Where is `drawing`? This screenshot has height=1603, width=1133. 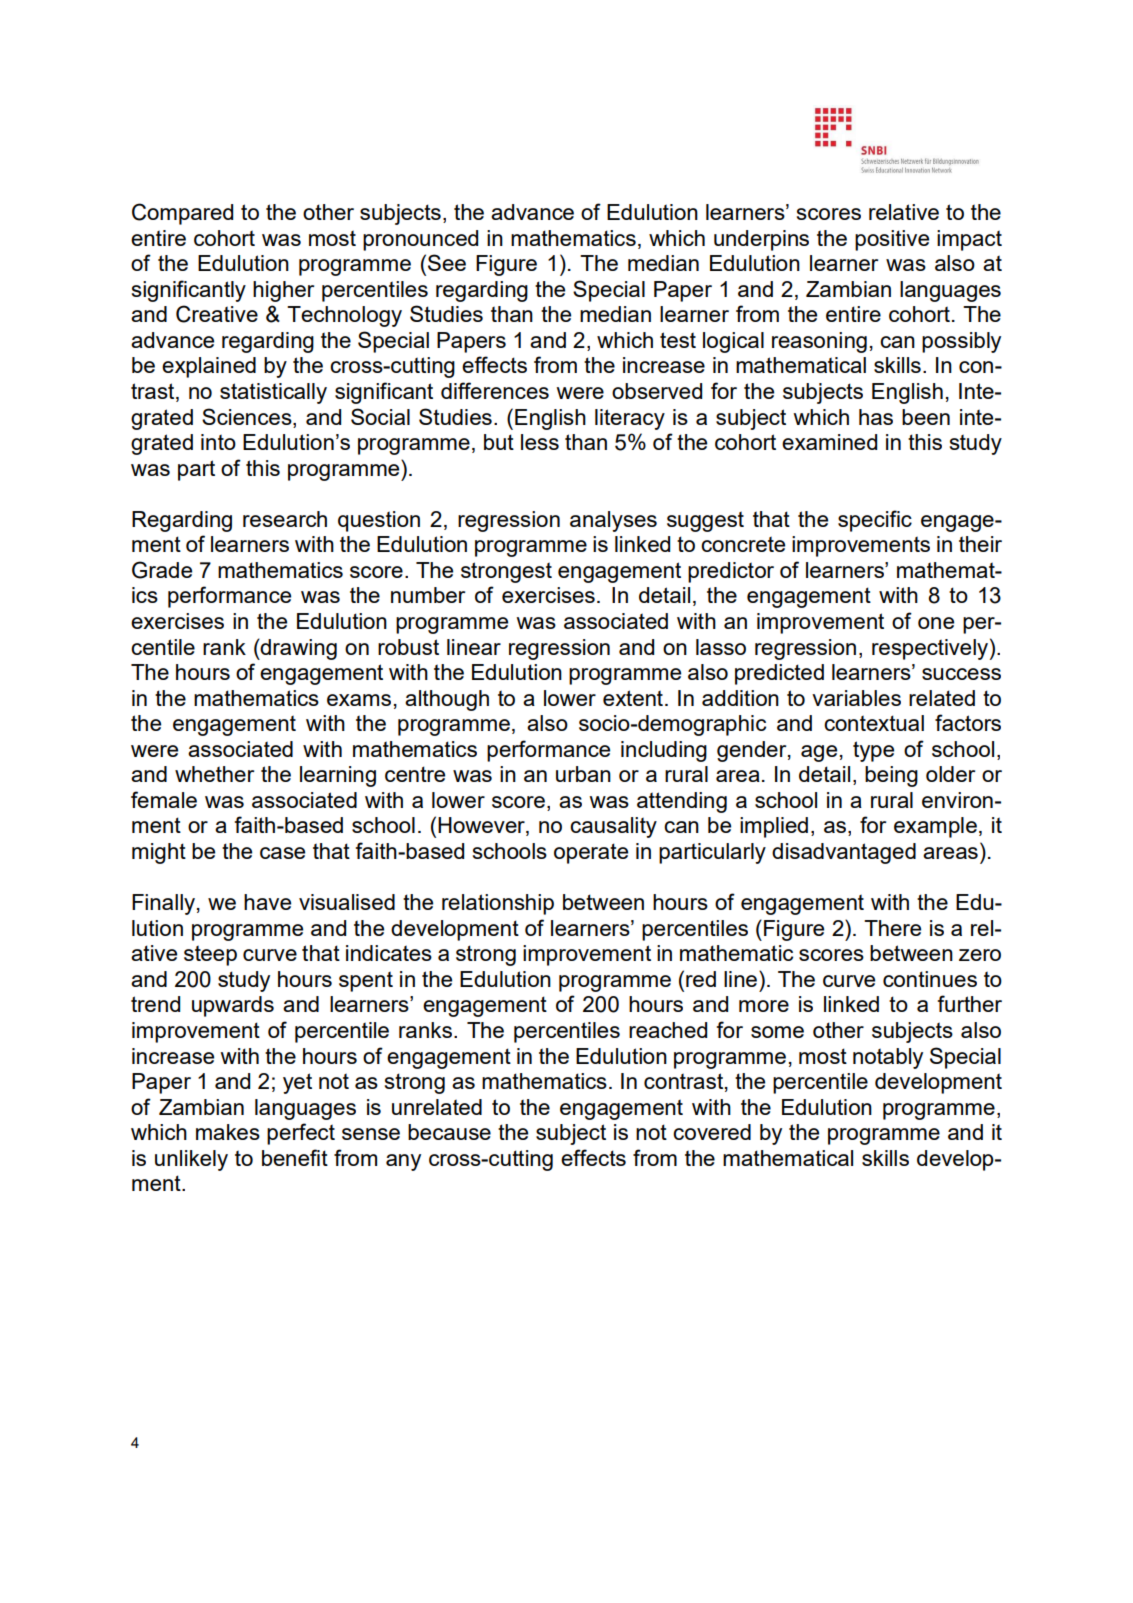 drawing is located at coordinates (298, 649).
